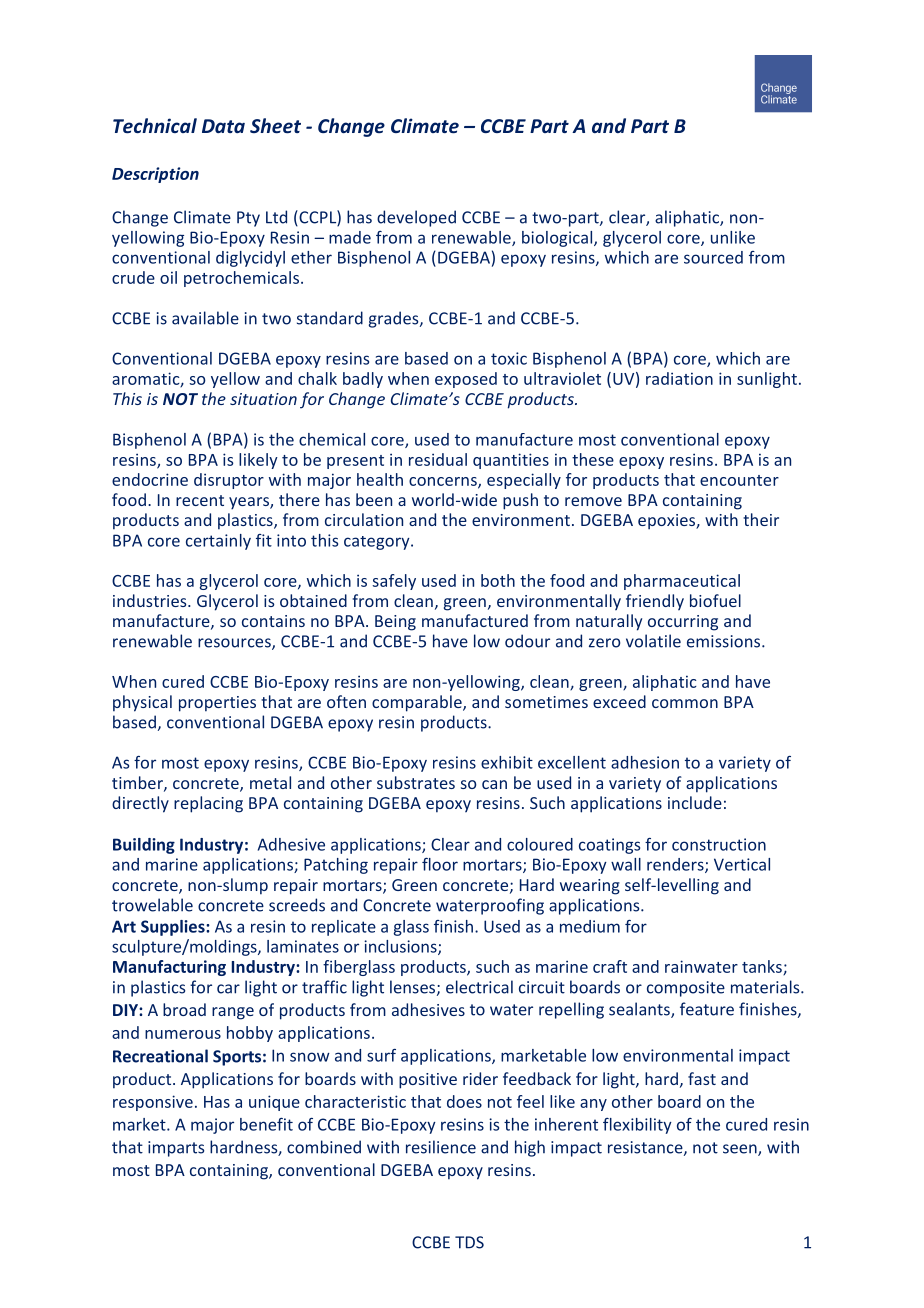  What do you see at coordinates (223, 126) in the screenshot?
I see `Data` at bounding box center [223, 126].
